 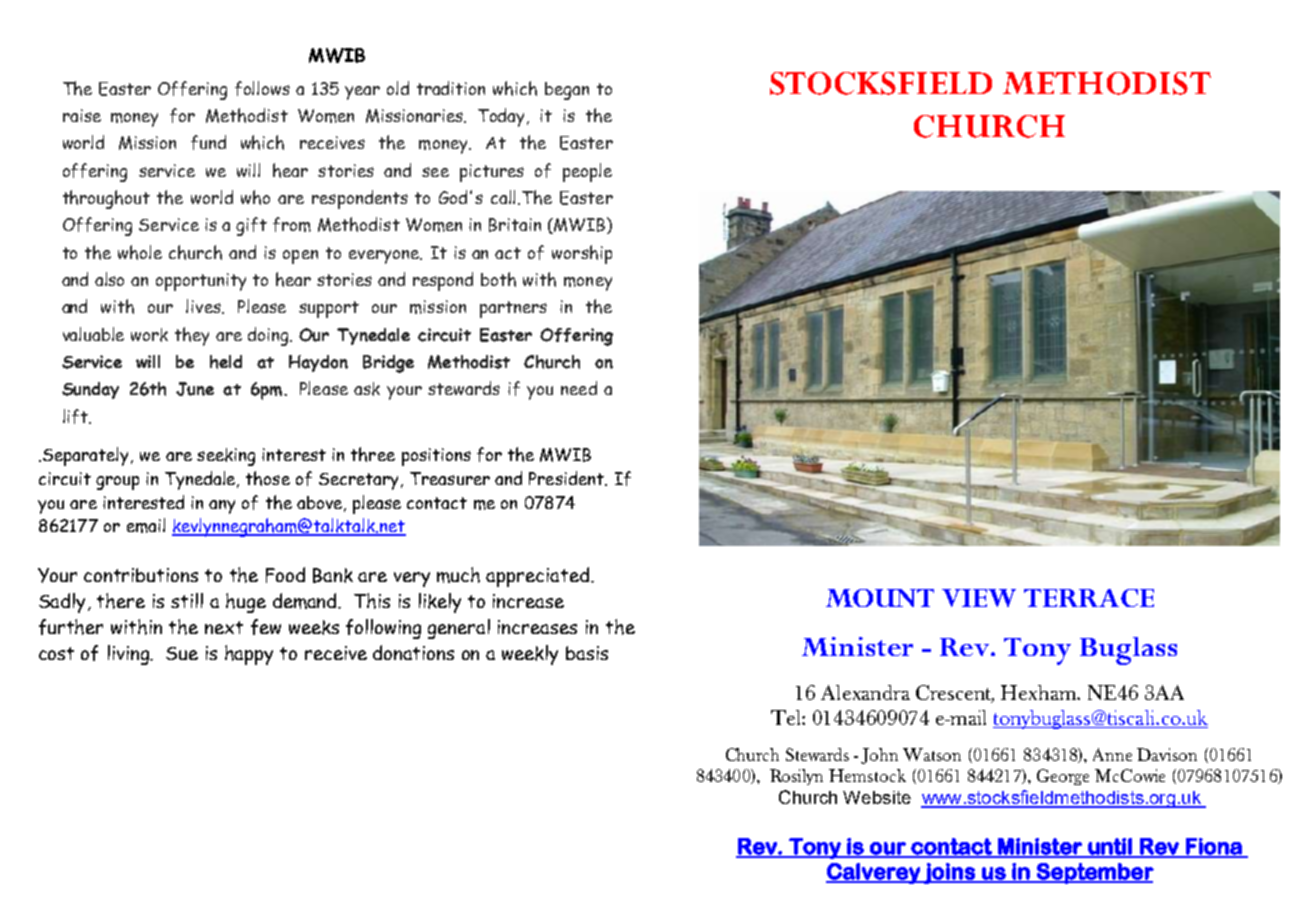 What do you see at coordinates (208, 142) in the screenshot?
I see `fund` at bounding box center [208, 142].
